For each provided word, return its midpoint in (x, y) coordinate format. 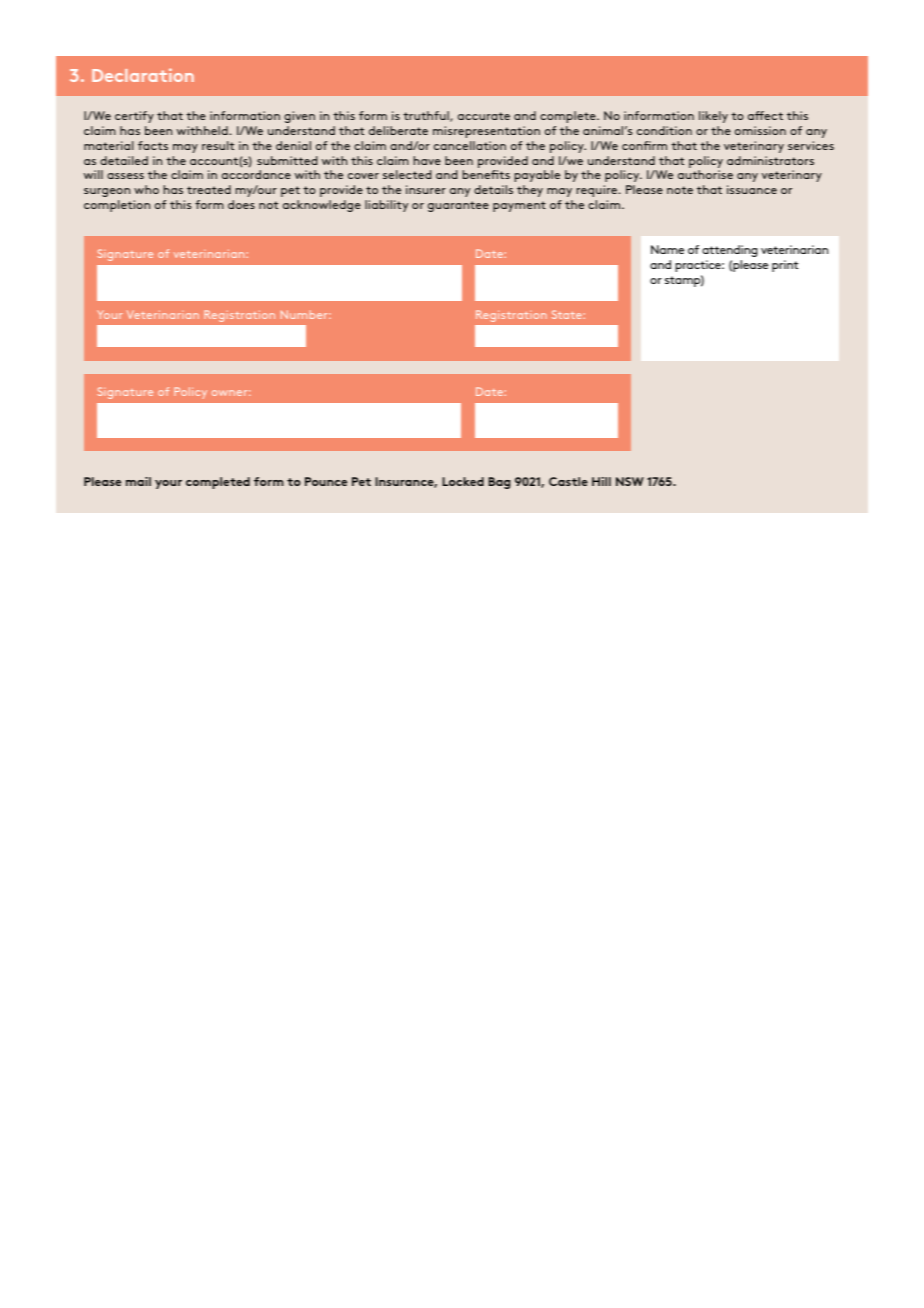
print (785, 266)
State (567, 314)
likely (713, 117)
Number (305, 314)
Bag (499, 483)
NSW (630, 481)
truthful (427, 116)
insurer (426, 189)
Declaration (143, 75)
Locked (463, 481)
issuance (752, 189)
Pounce (326, 481)
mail (138, 481)
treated (209, 189)
